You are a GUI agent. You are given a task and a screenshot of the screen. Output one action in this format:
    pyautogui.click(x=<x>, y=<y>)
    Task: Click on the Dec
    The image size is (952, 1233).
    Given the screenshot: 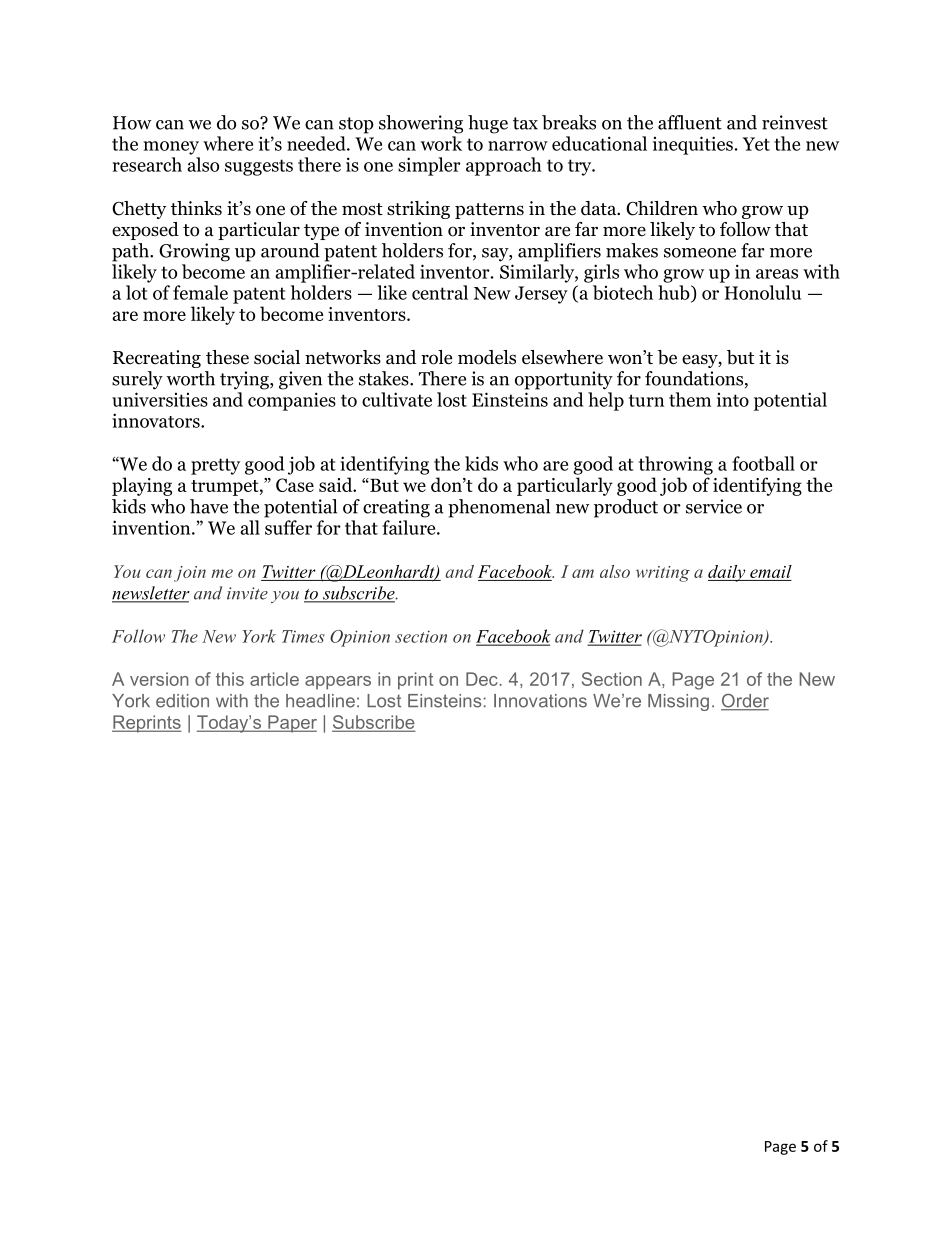 What is the action you would take?
    pyautogui.click(x=482, y=679)
